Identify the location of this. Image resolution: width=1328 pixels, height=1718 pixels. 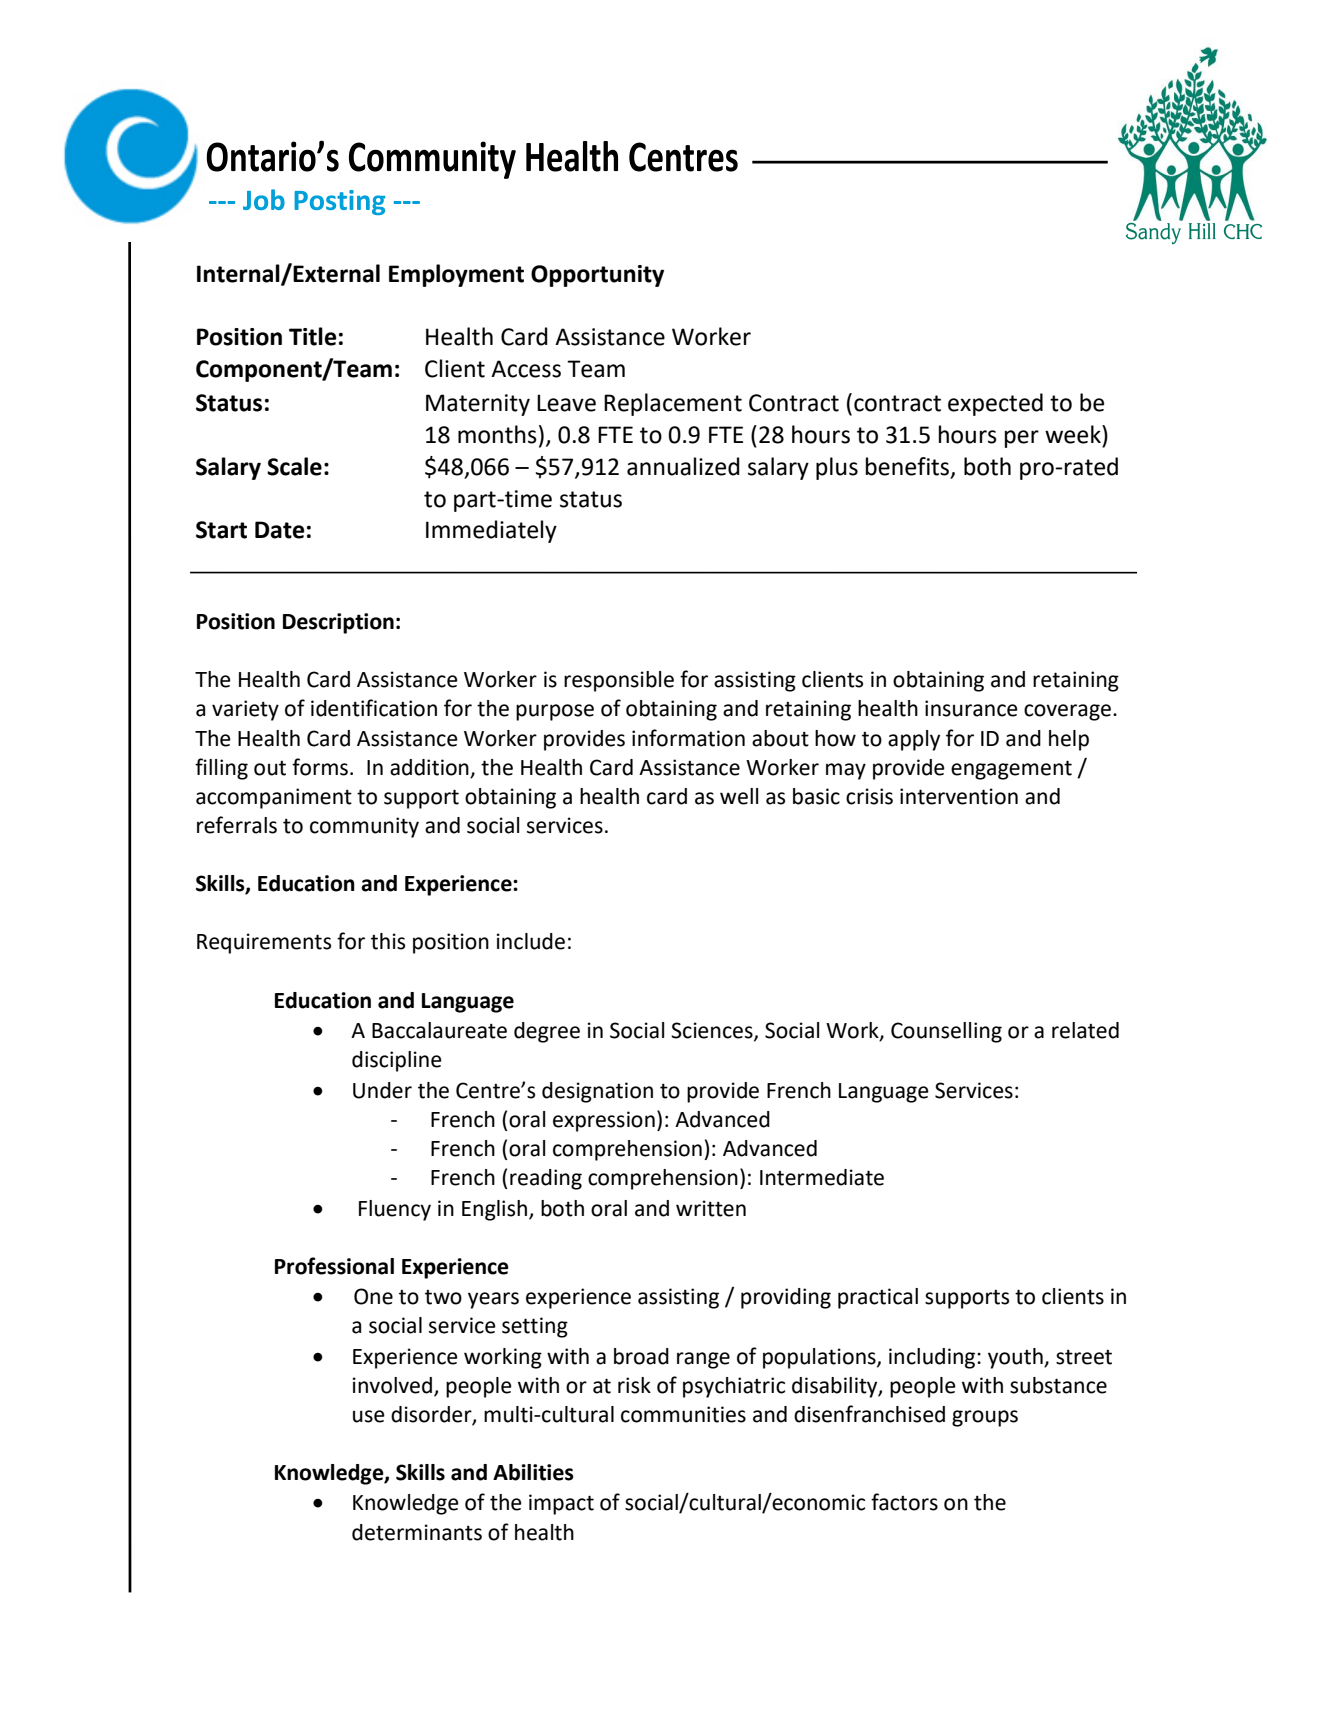
(388, 941).
